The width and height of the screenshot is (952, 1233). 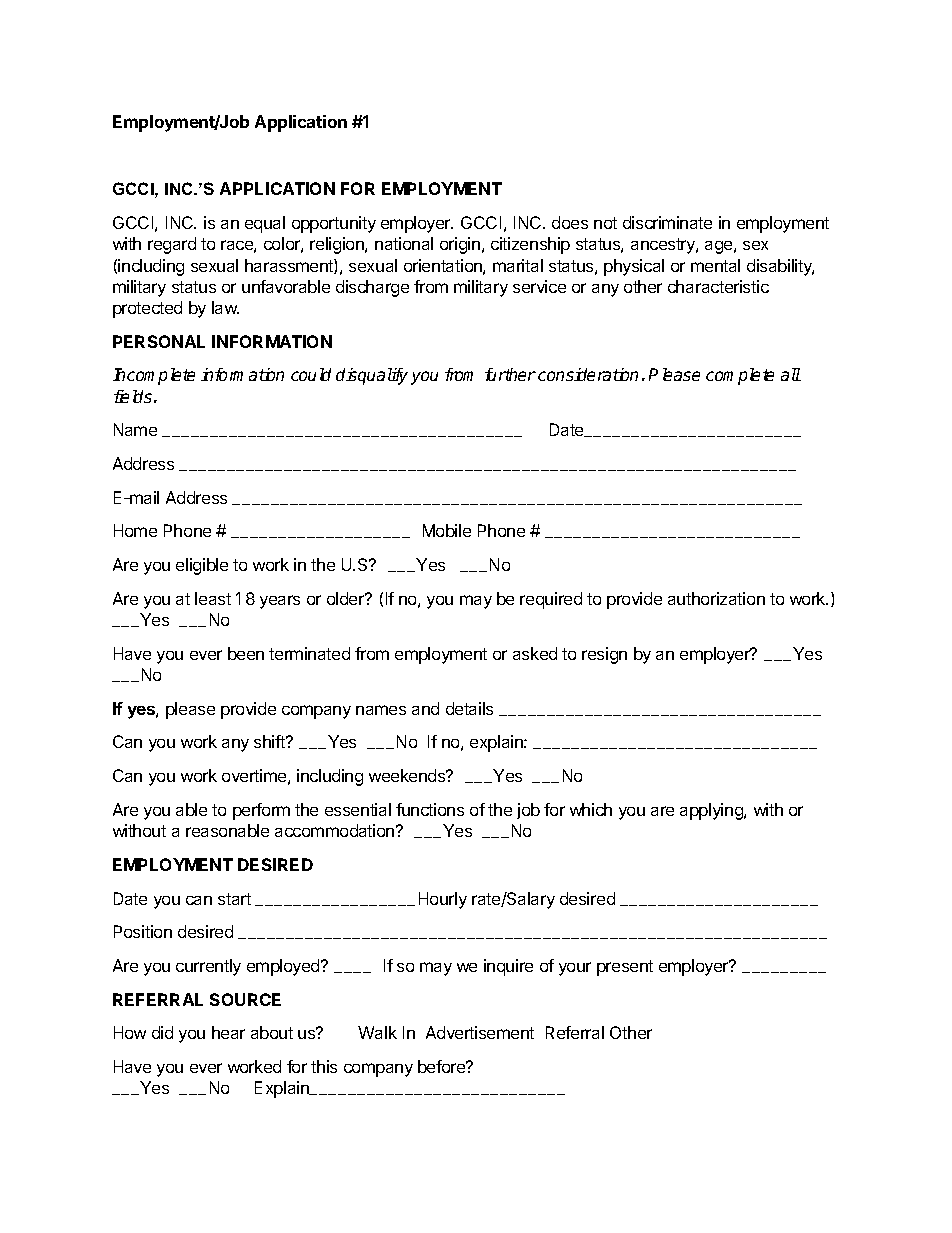 What do you see at coordinates (228, 1032) in the screenshot?
I see `hear` at bounding box center [228, 1032].
